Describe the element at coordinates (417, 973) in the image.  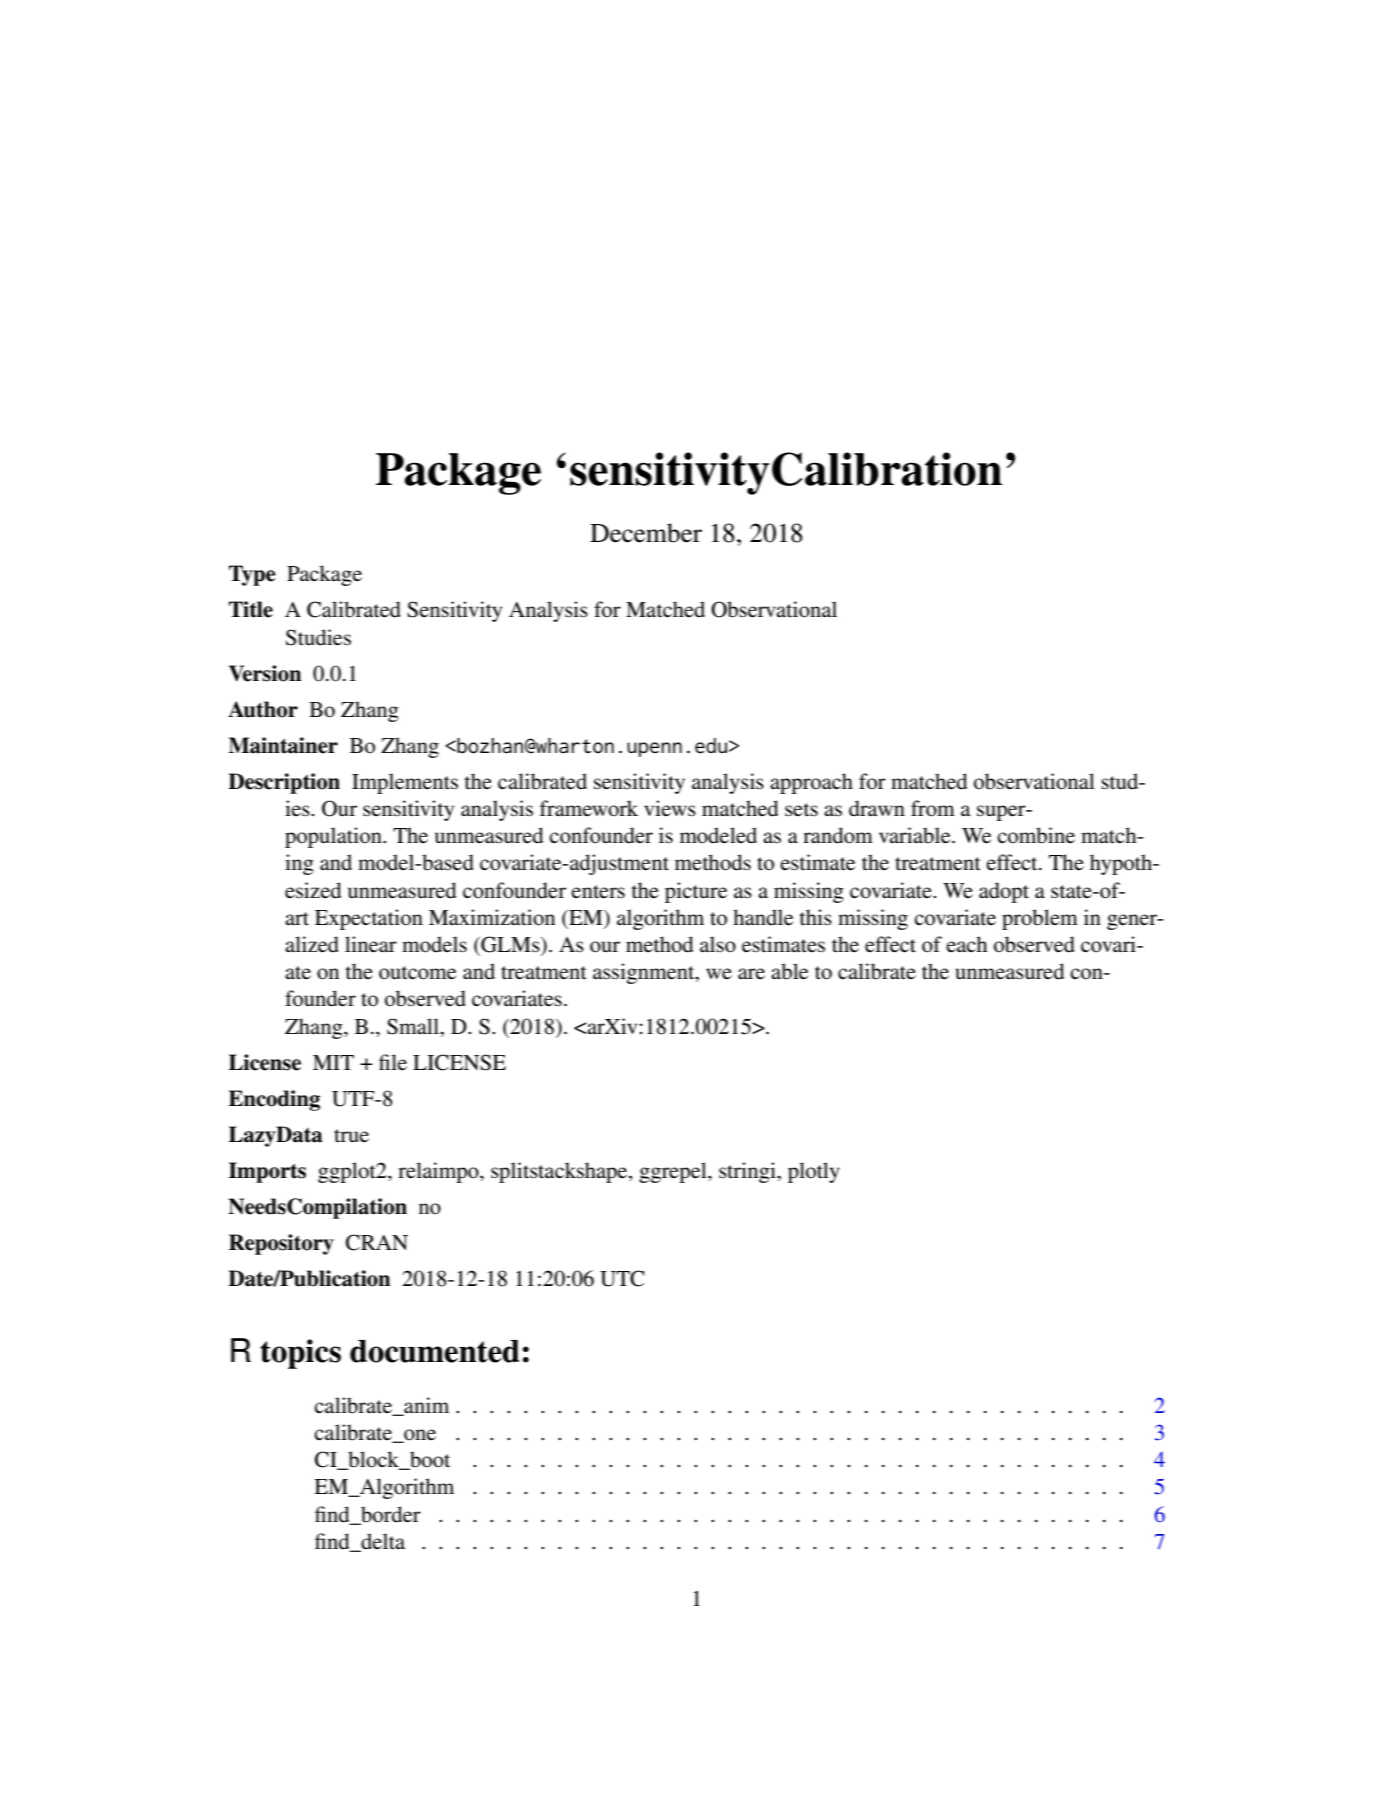
I see `outcome` at that location.
